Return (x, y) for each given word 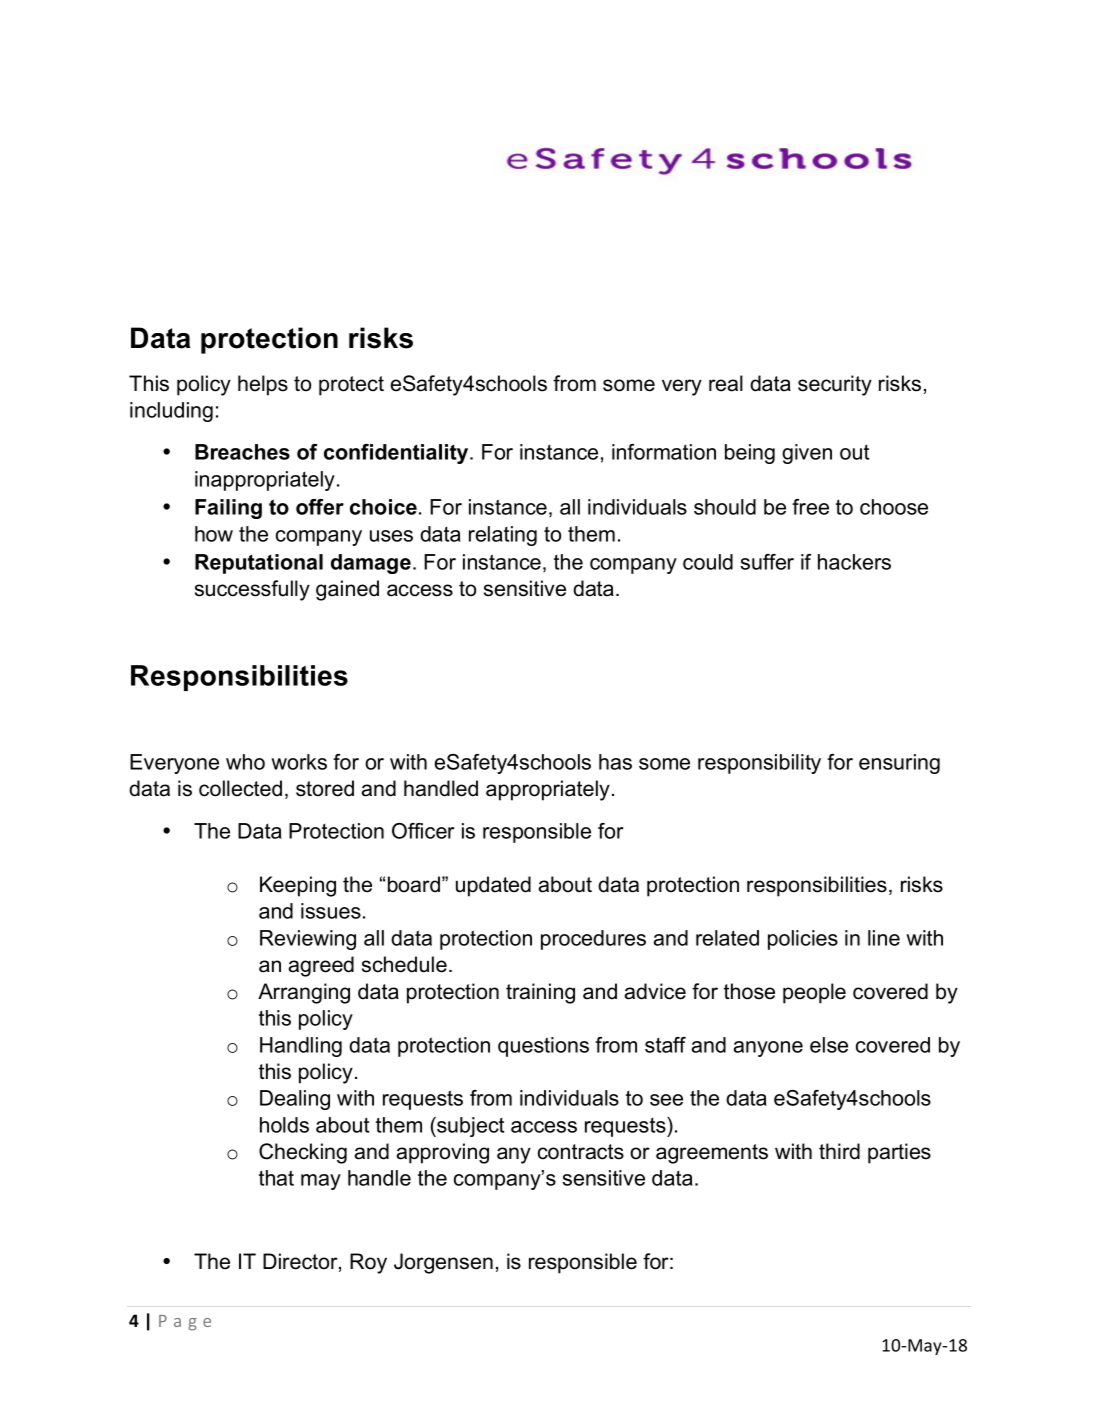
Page (185, 1323)
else (829, 1045)
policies (803, 940)
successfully (252, 590)
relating (503, 536)
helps (263, 385)
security (835, 385)
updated (493, 886)
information (664, 452)
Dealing (295, 1100)
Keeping (298, 886)
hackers (854, 562)
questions (543, 1047)
